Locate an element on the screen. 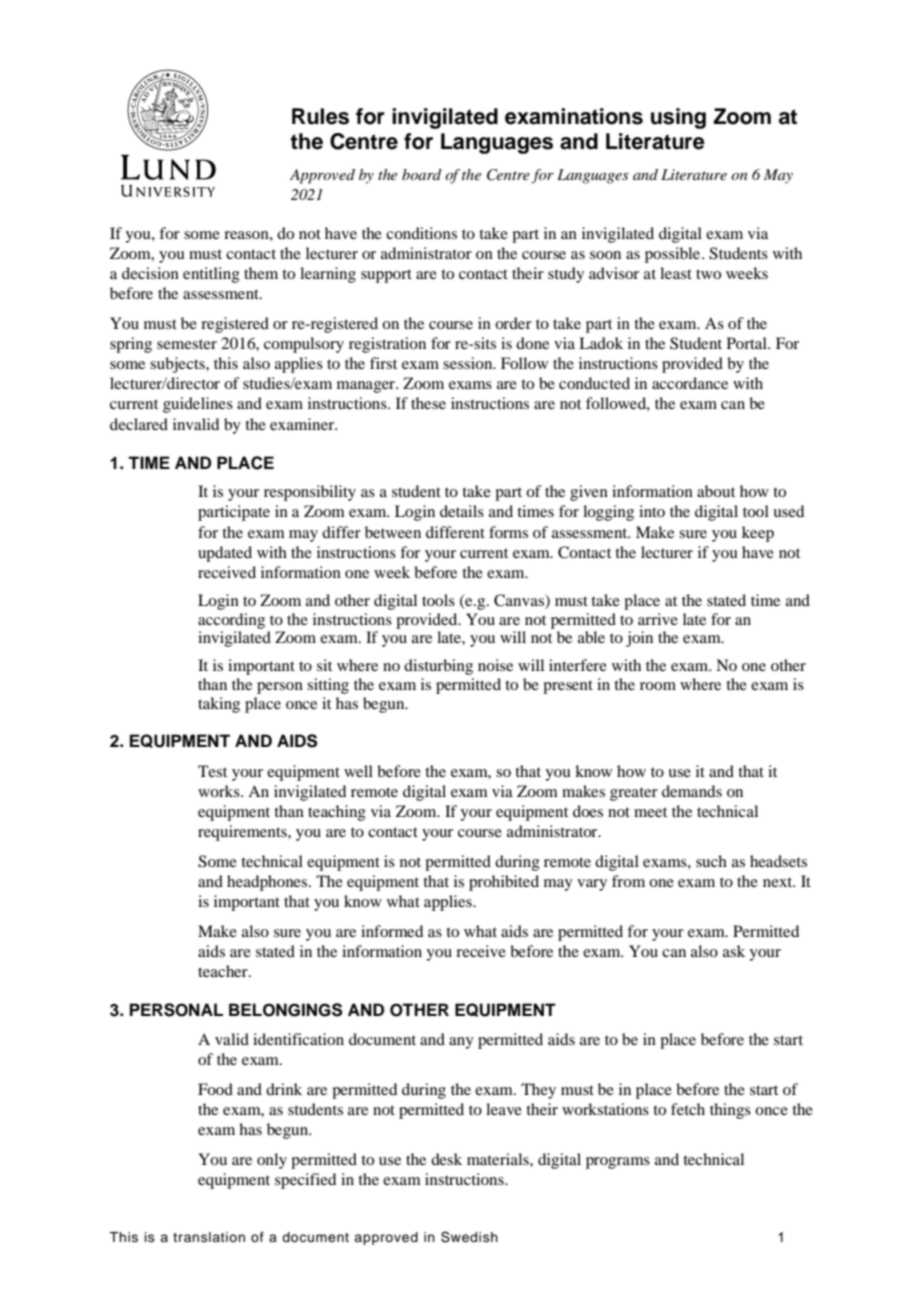 This screenshot has height=1308, width=924. using is located at coordinates (678, 118).
